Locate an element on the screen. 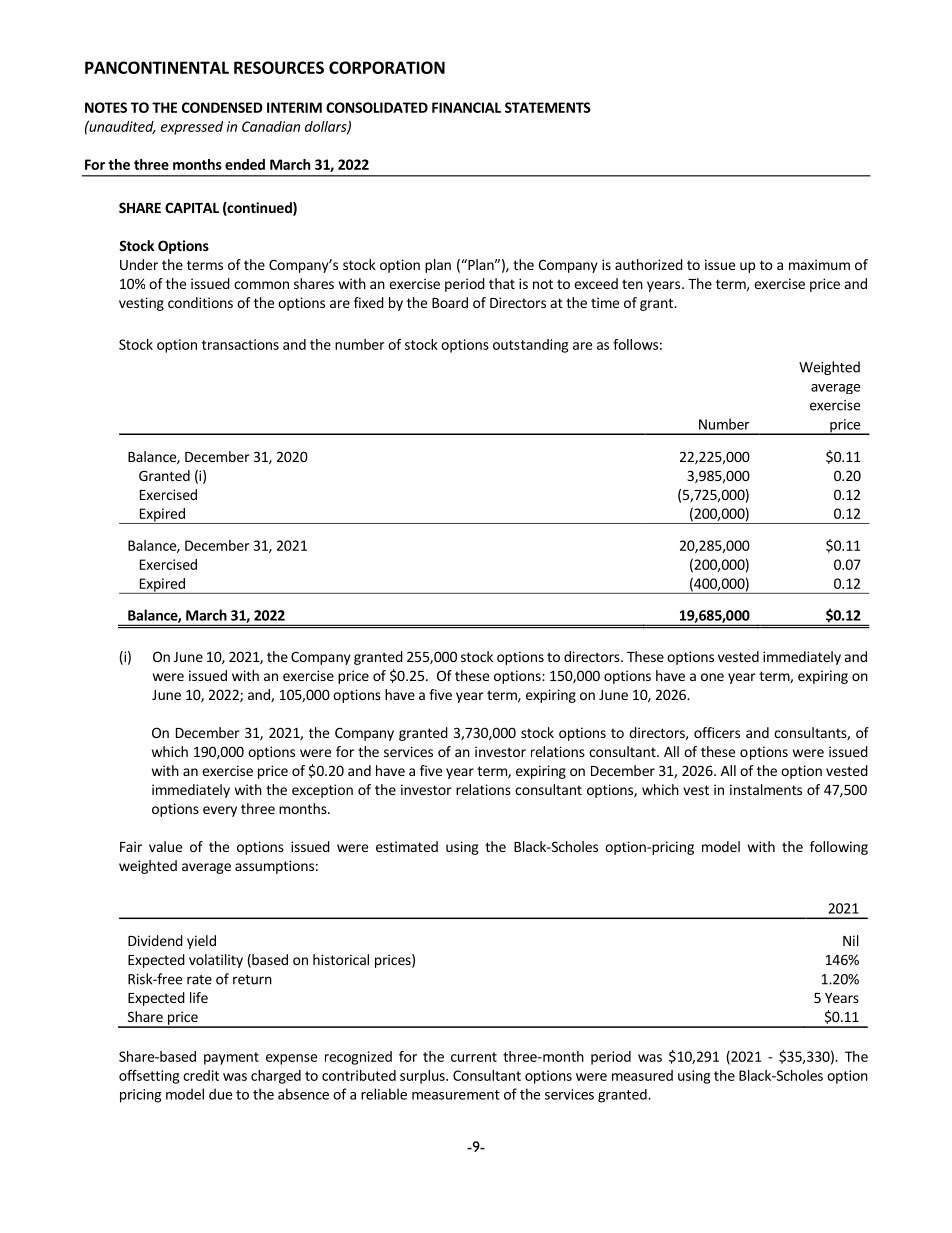  instalments is located at coordinates (766, 789).
